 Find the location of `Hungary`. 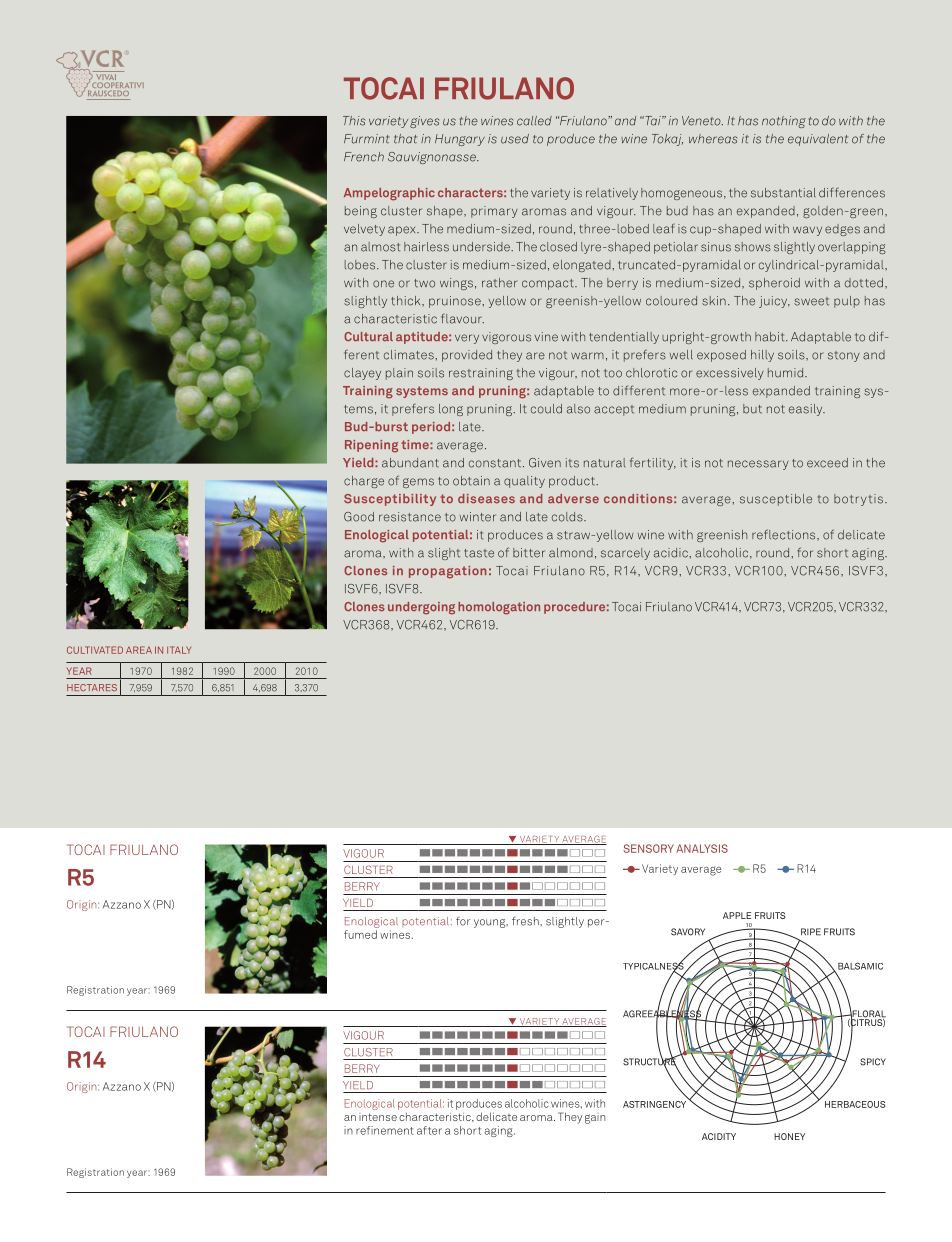

Hungary is located at coordinates (460, 140).
